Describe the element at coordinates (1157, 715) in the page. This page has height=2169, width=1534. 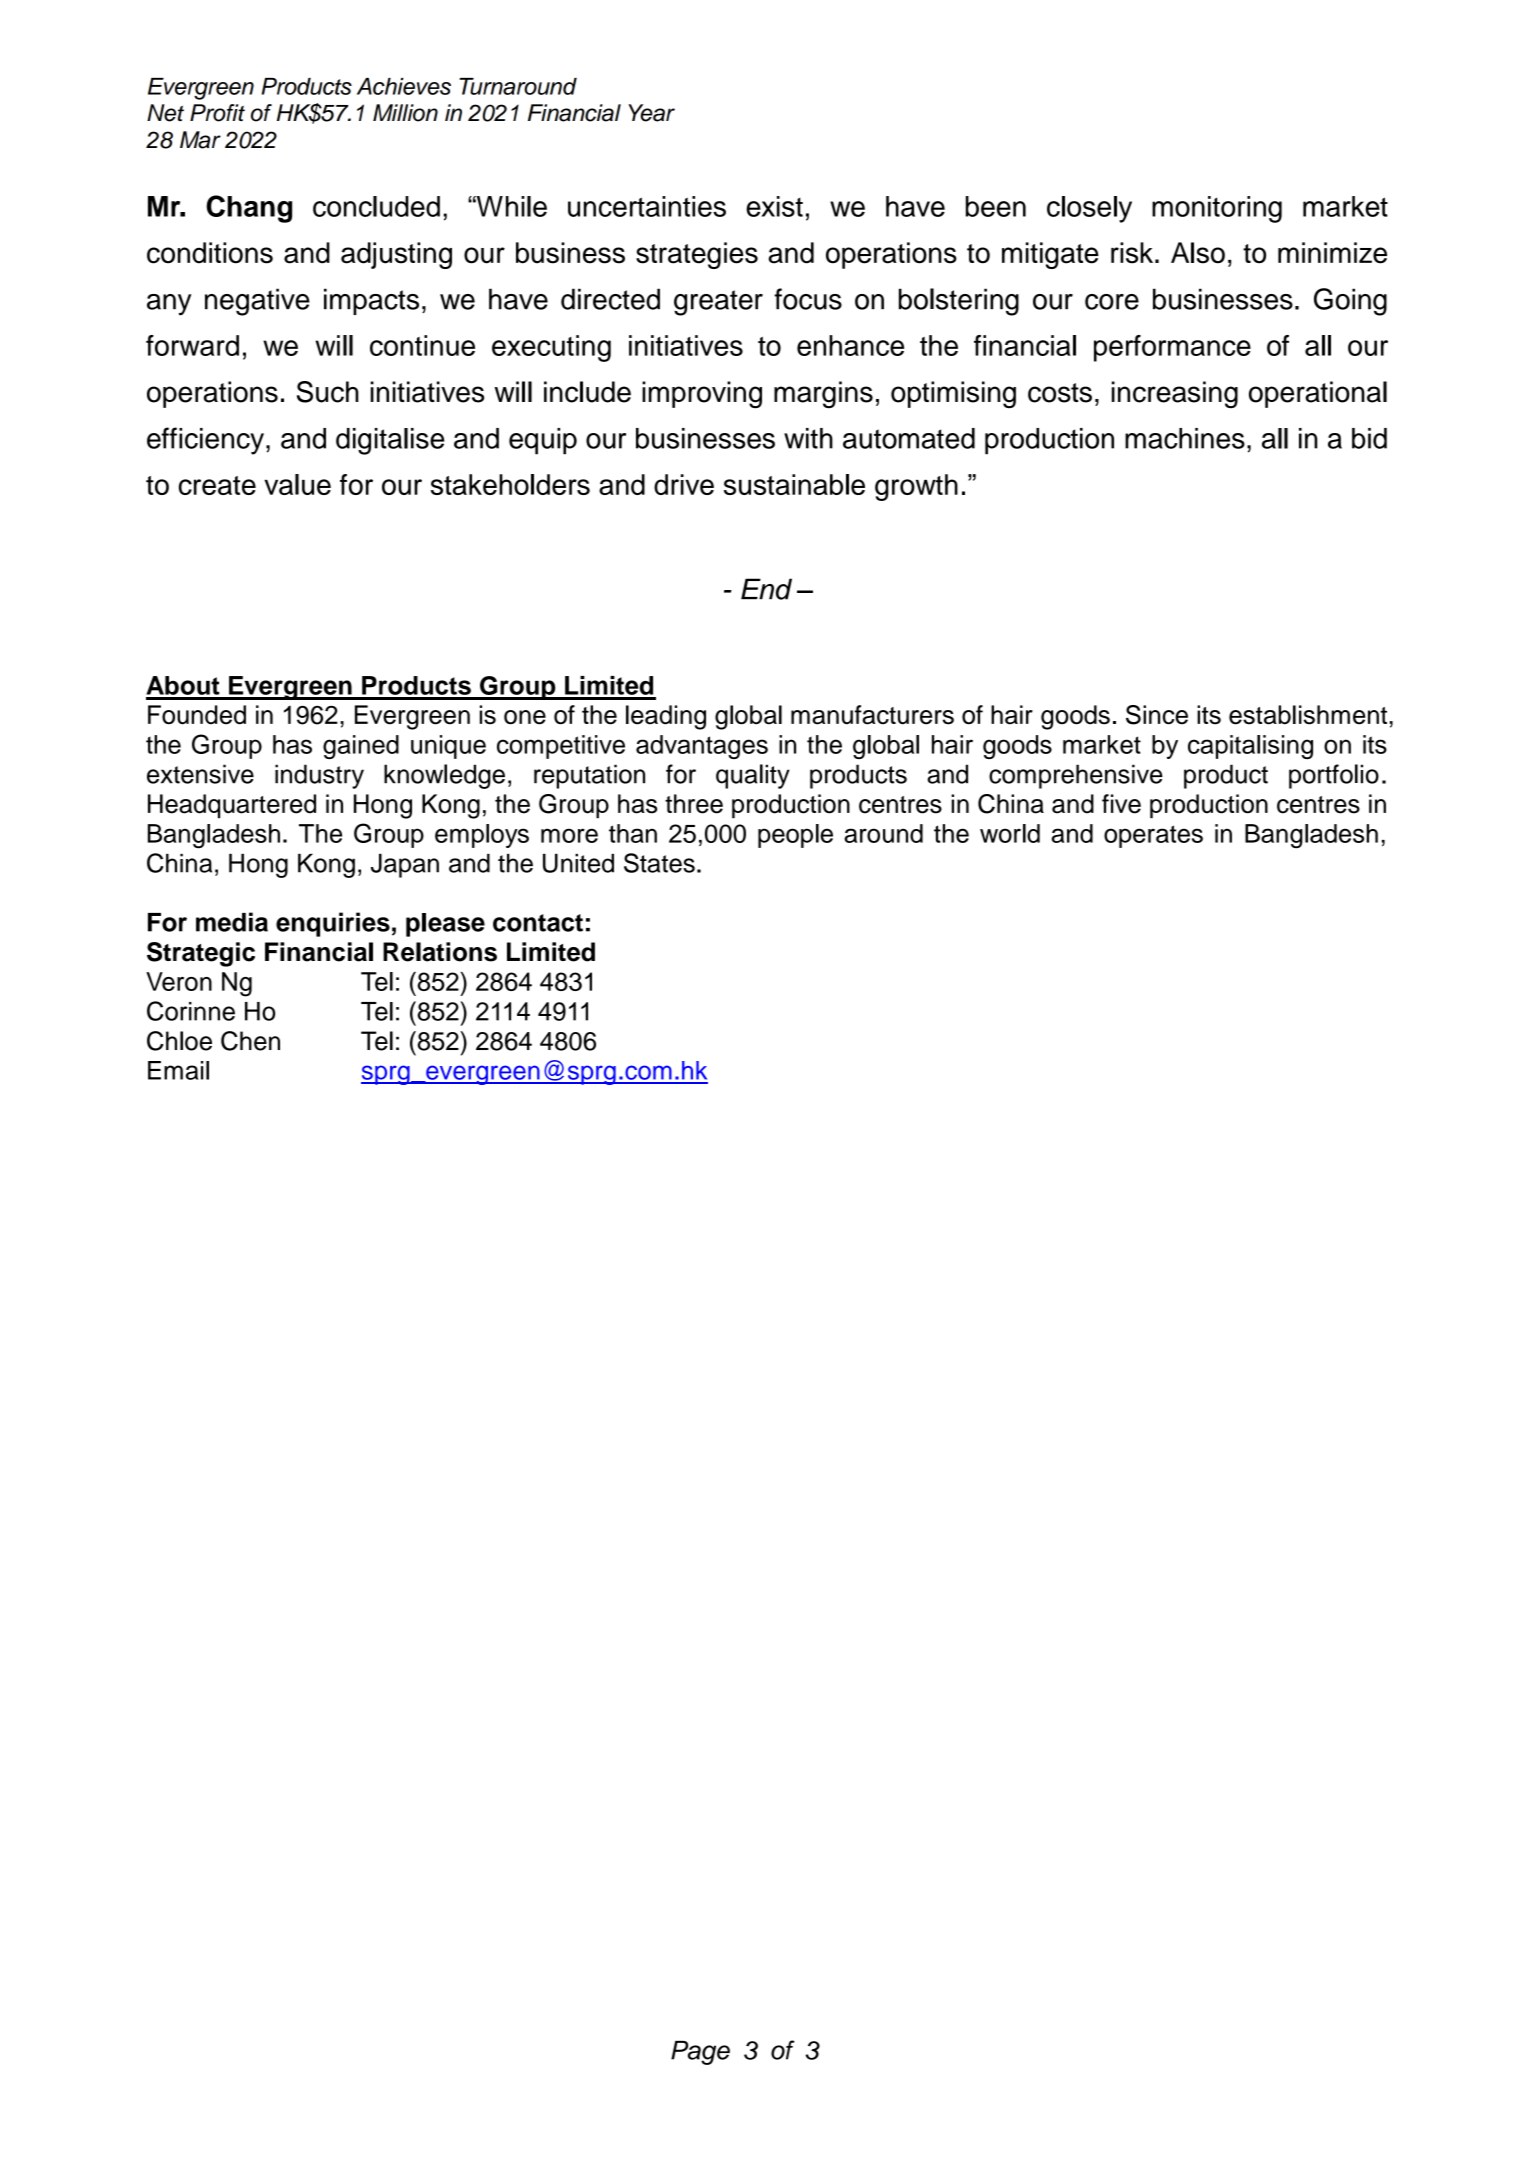
I see `Since` at that location.
